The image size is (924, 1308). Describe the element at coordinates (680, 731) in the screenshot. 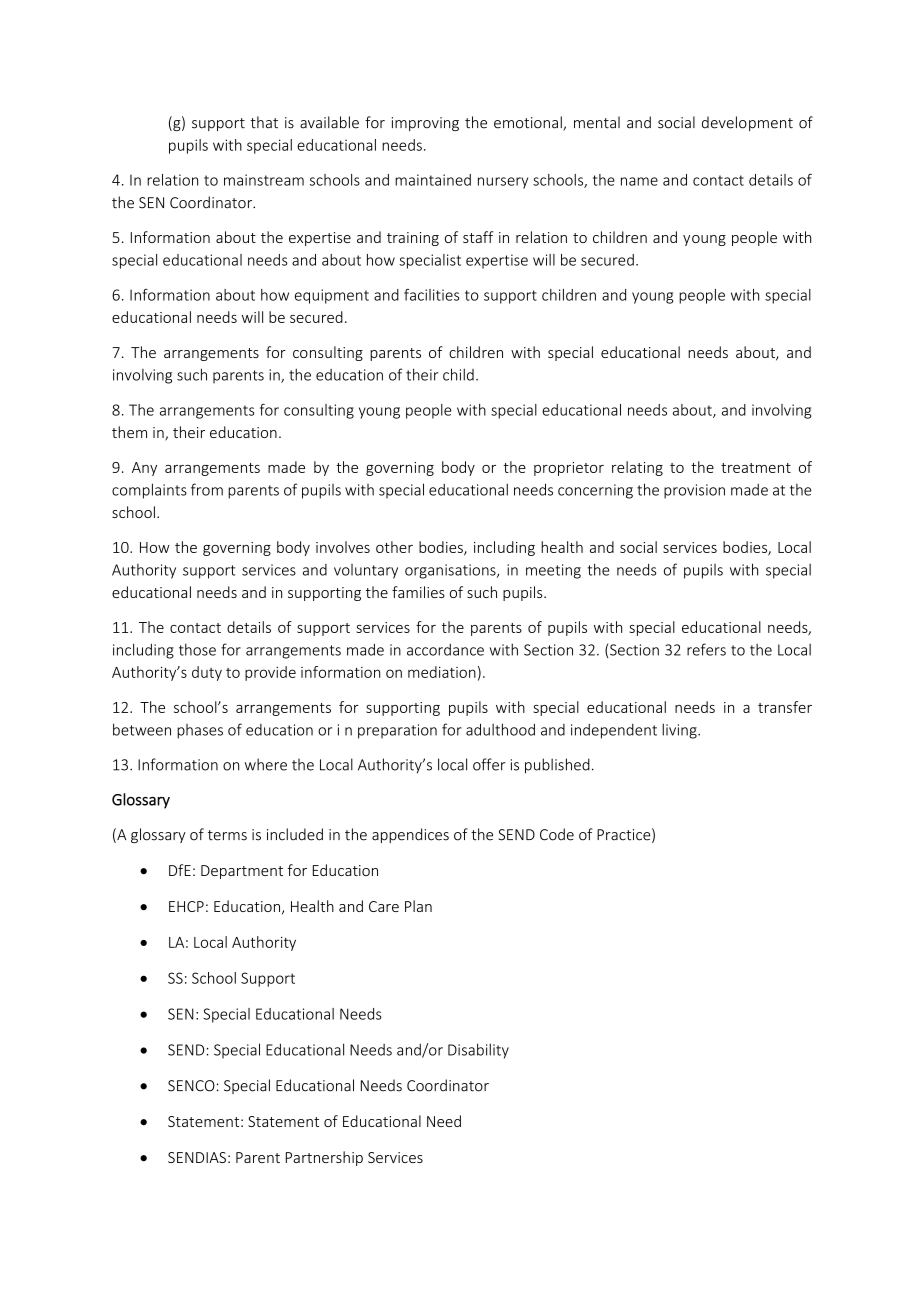

I see `living` at that location.
